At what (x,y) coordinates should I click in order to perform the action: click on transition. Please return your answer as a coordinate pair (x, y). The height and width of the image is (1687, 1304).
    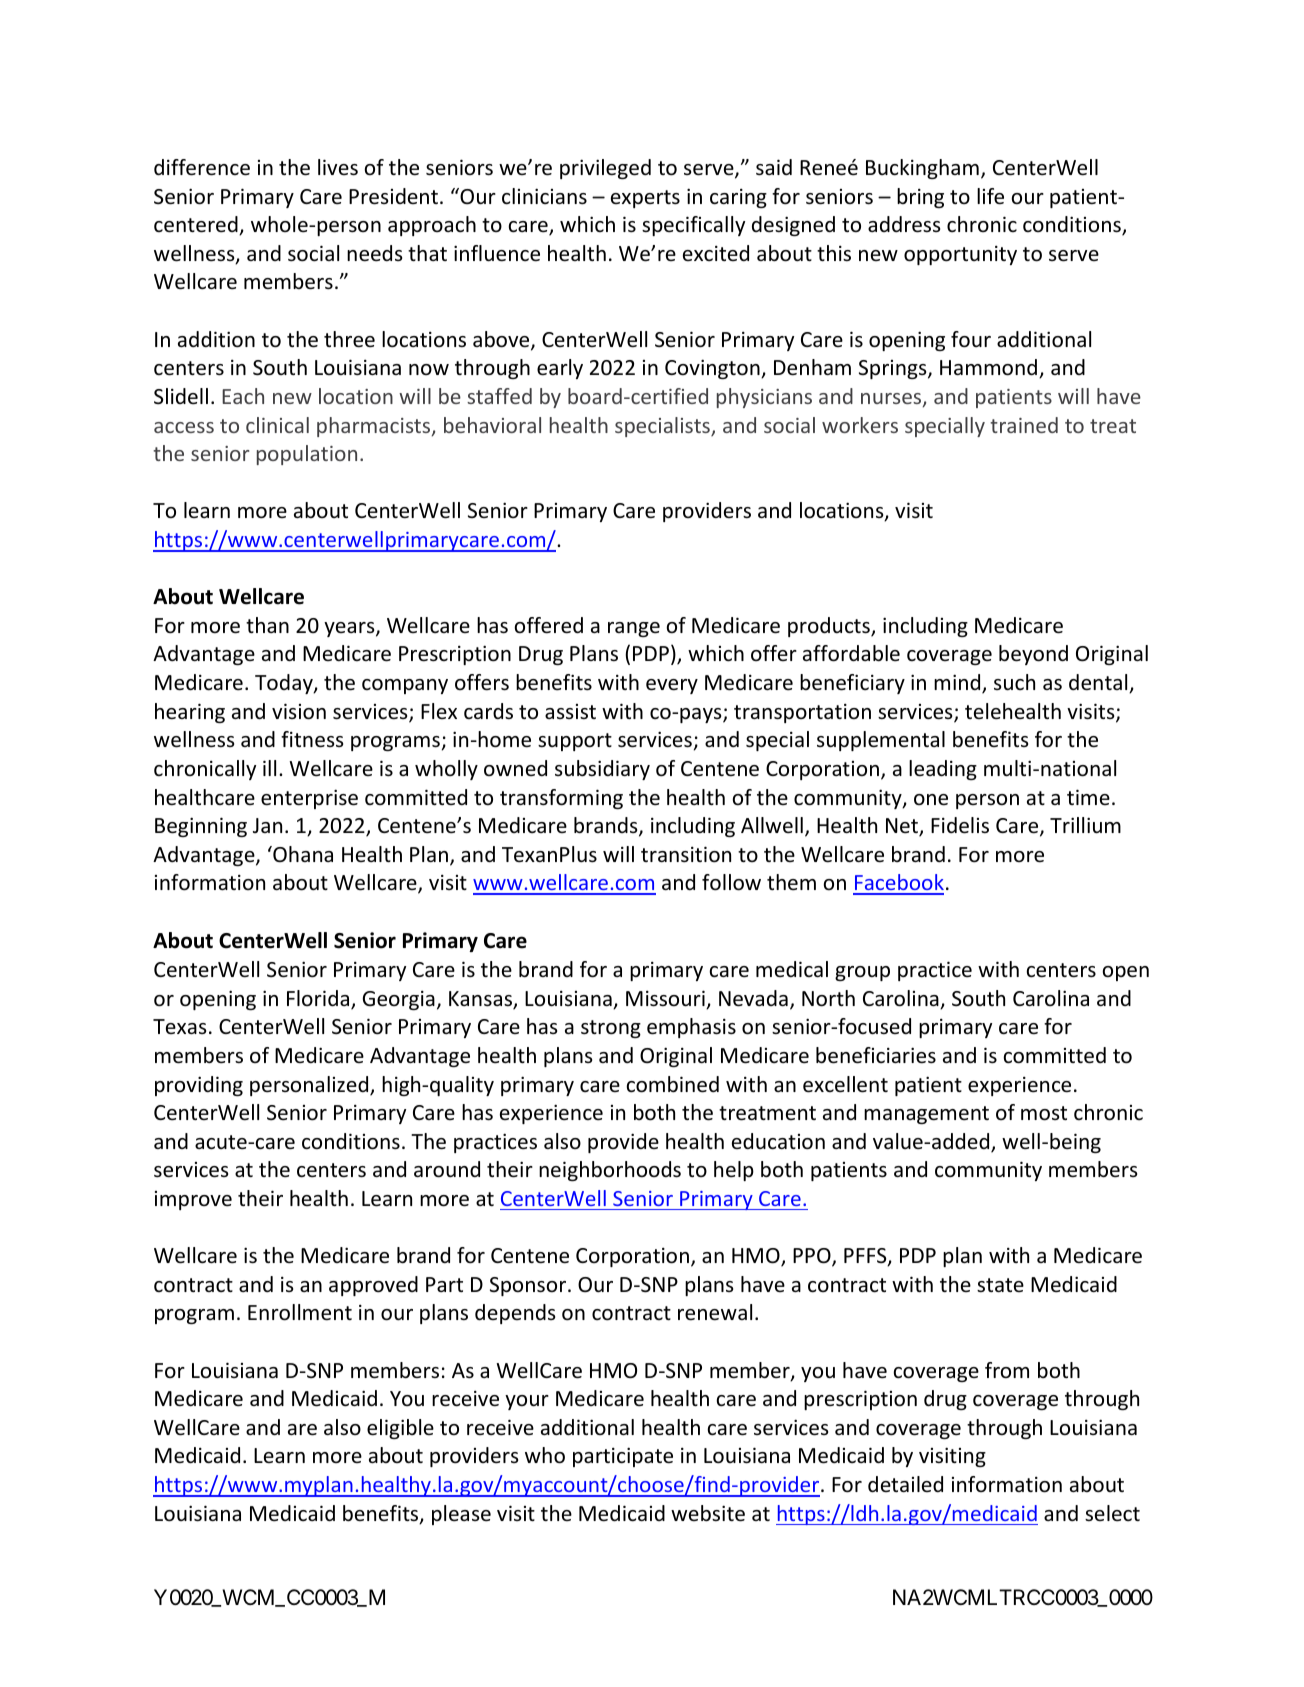
    Looking at the image, I should click on (686, 854).
